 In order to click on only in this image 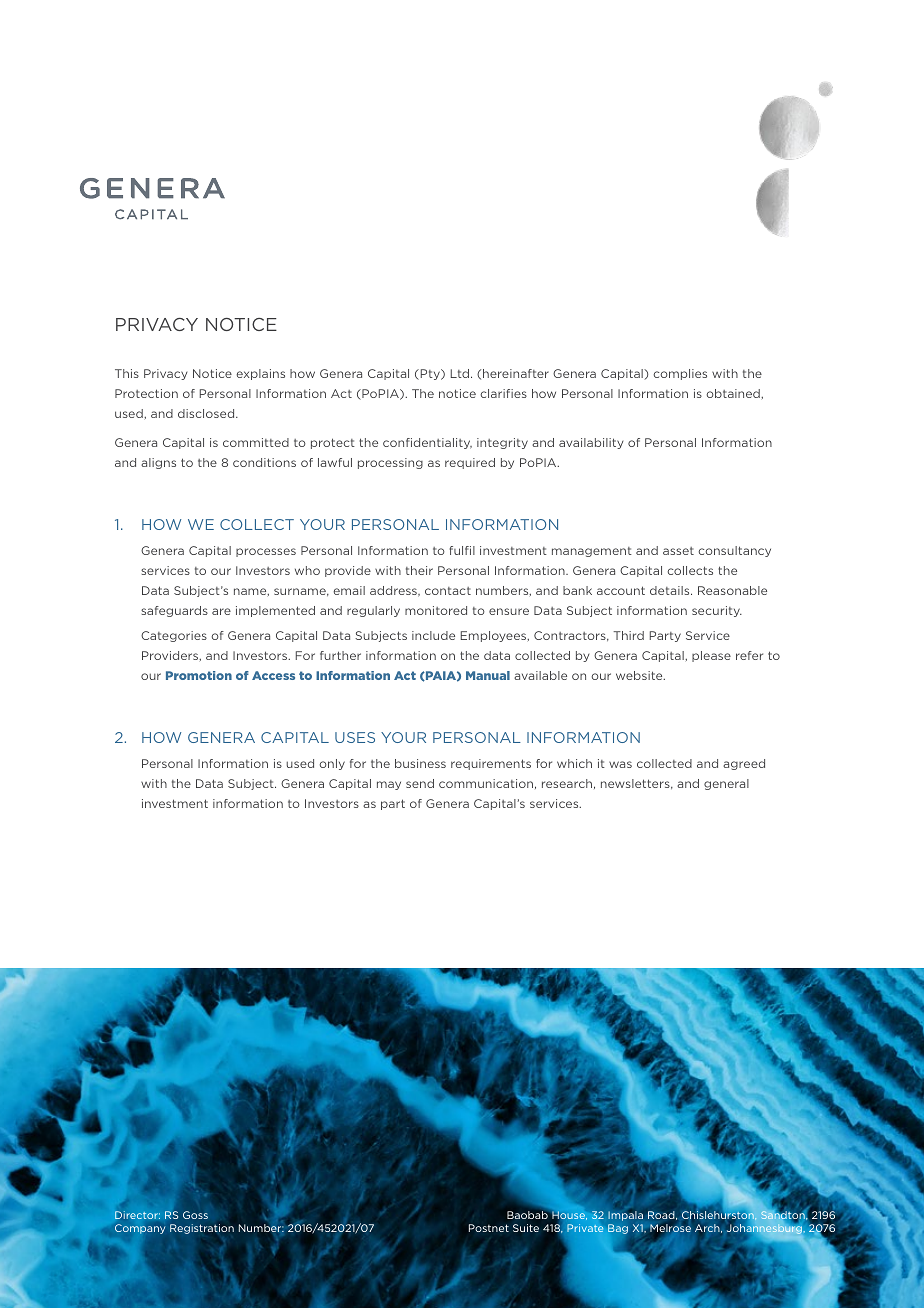, I will do `click(332, 764)`.
